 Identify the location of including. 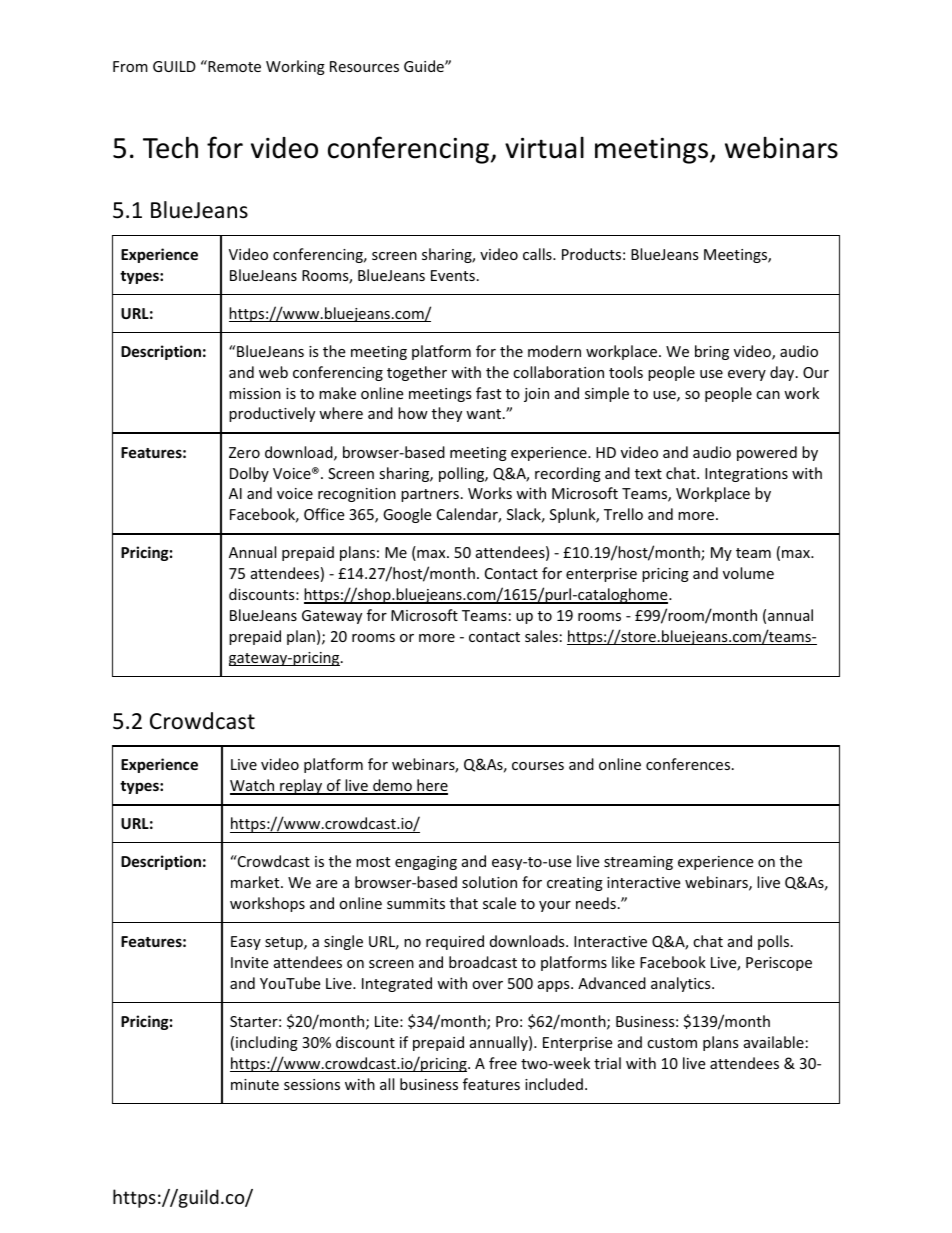
(267, 1043).
